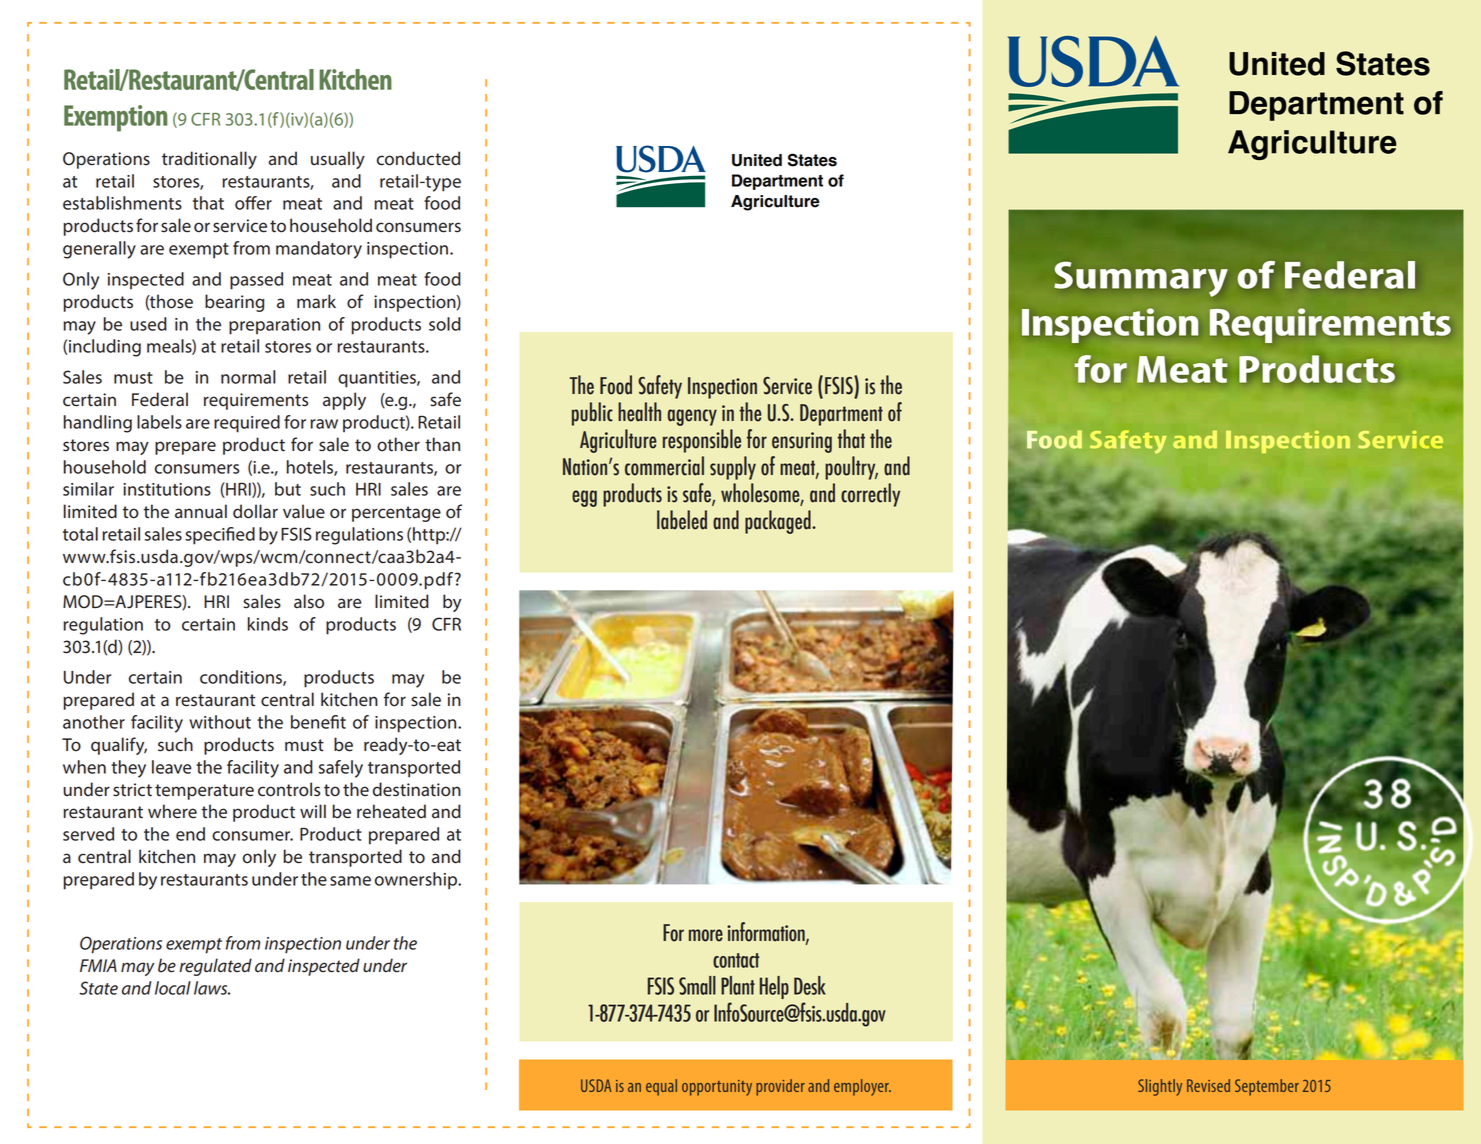 The image size is (1481, 1144). Describe the element at coordinates (767, 932) in the screenshot. I see `information` at that location.
